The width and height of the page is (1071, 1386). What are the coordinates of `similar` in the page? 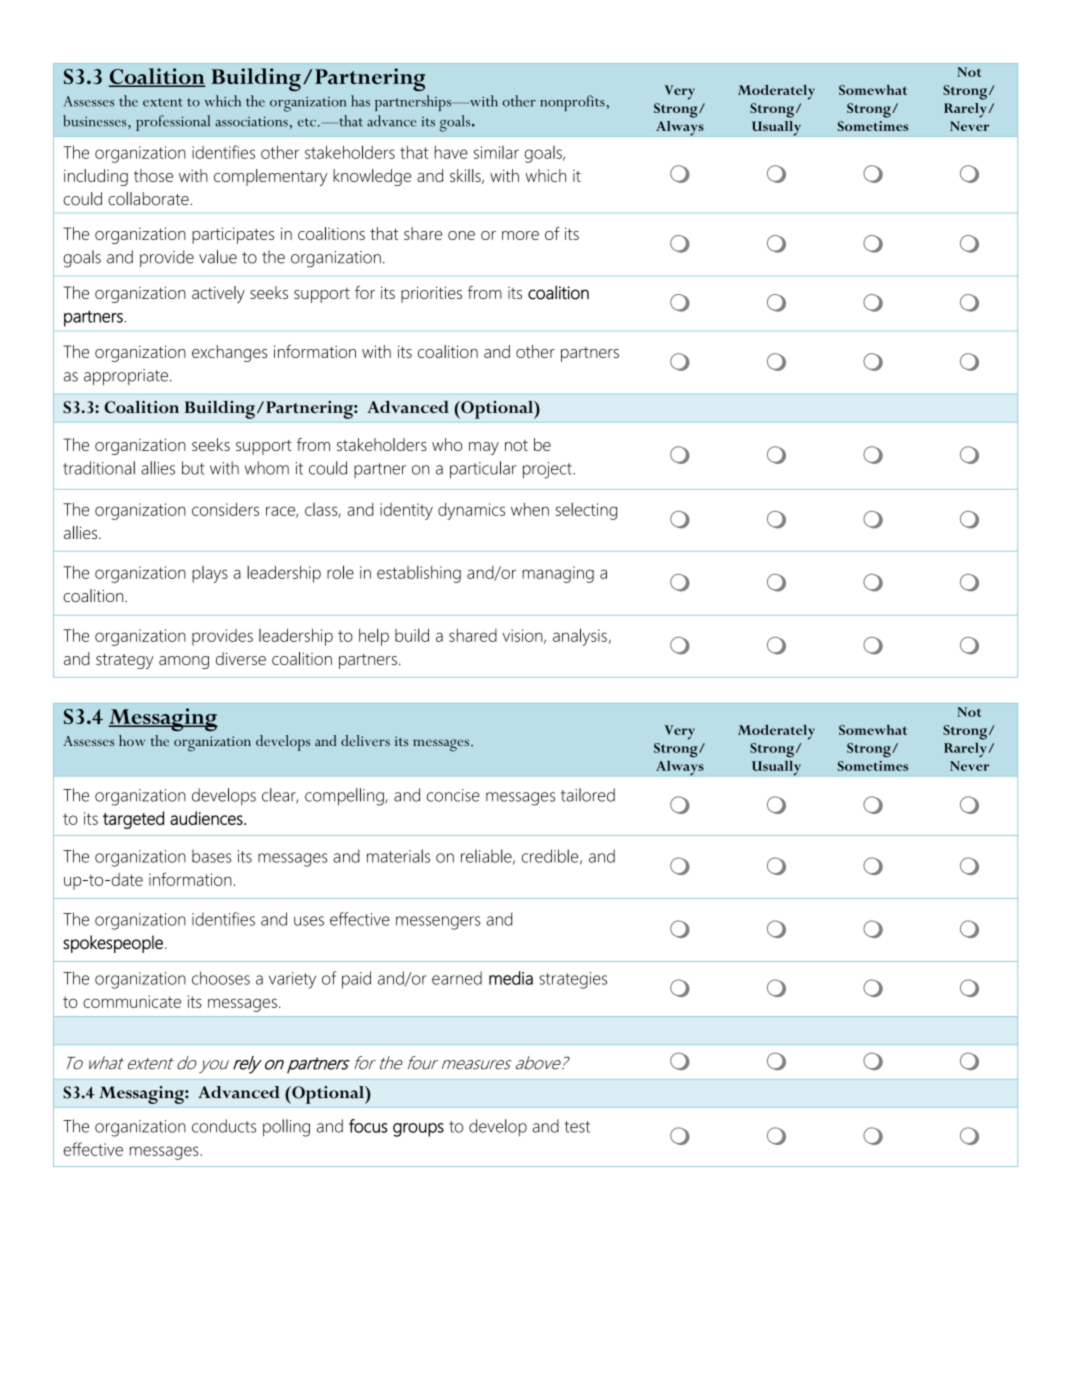 It's located at (496, 152).
